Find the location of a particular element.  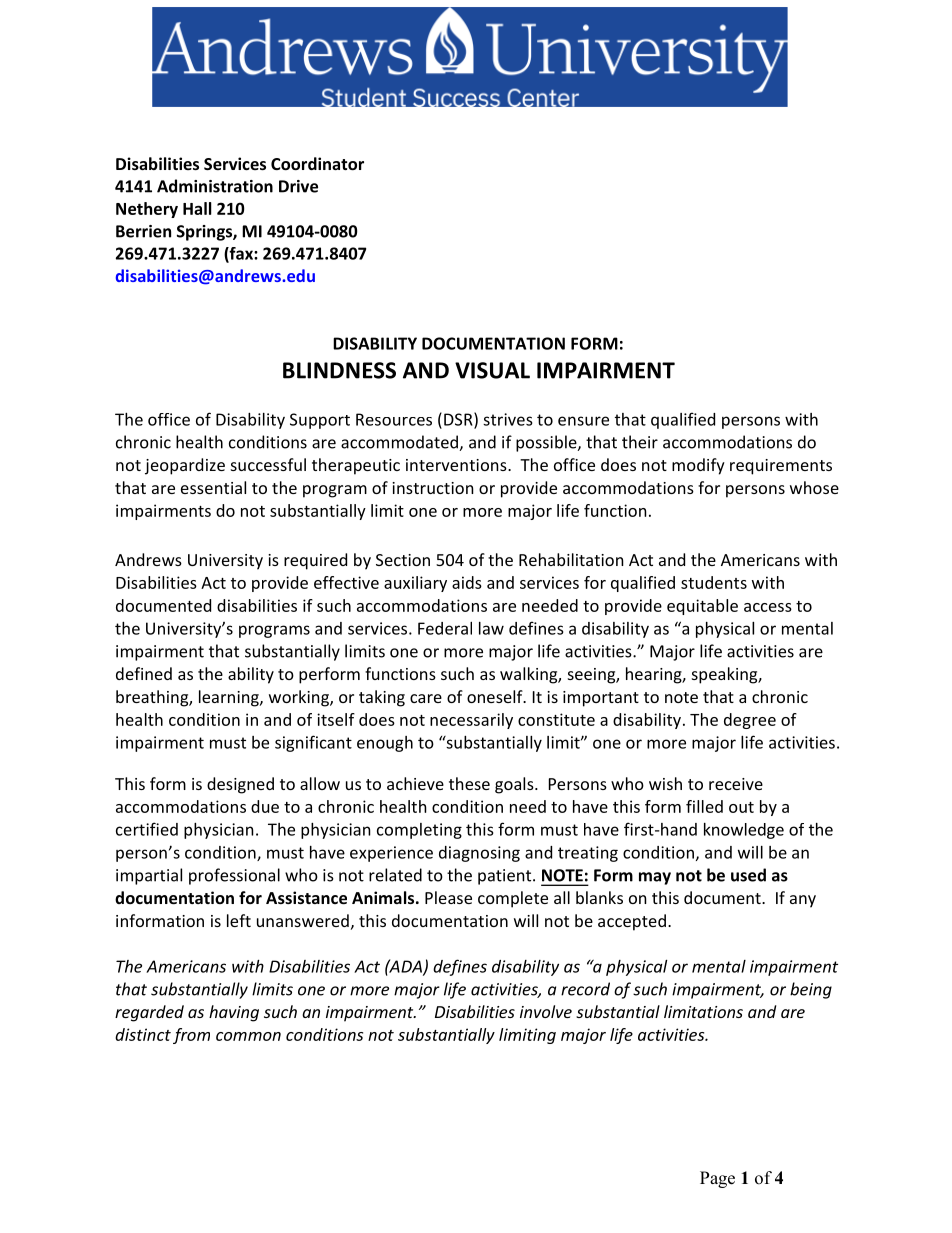

diagnosing is located at coordinates (479, 854).
